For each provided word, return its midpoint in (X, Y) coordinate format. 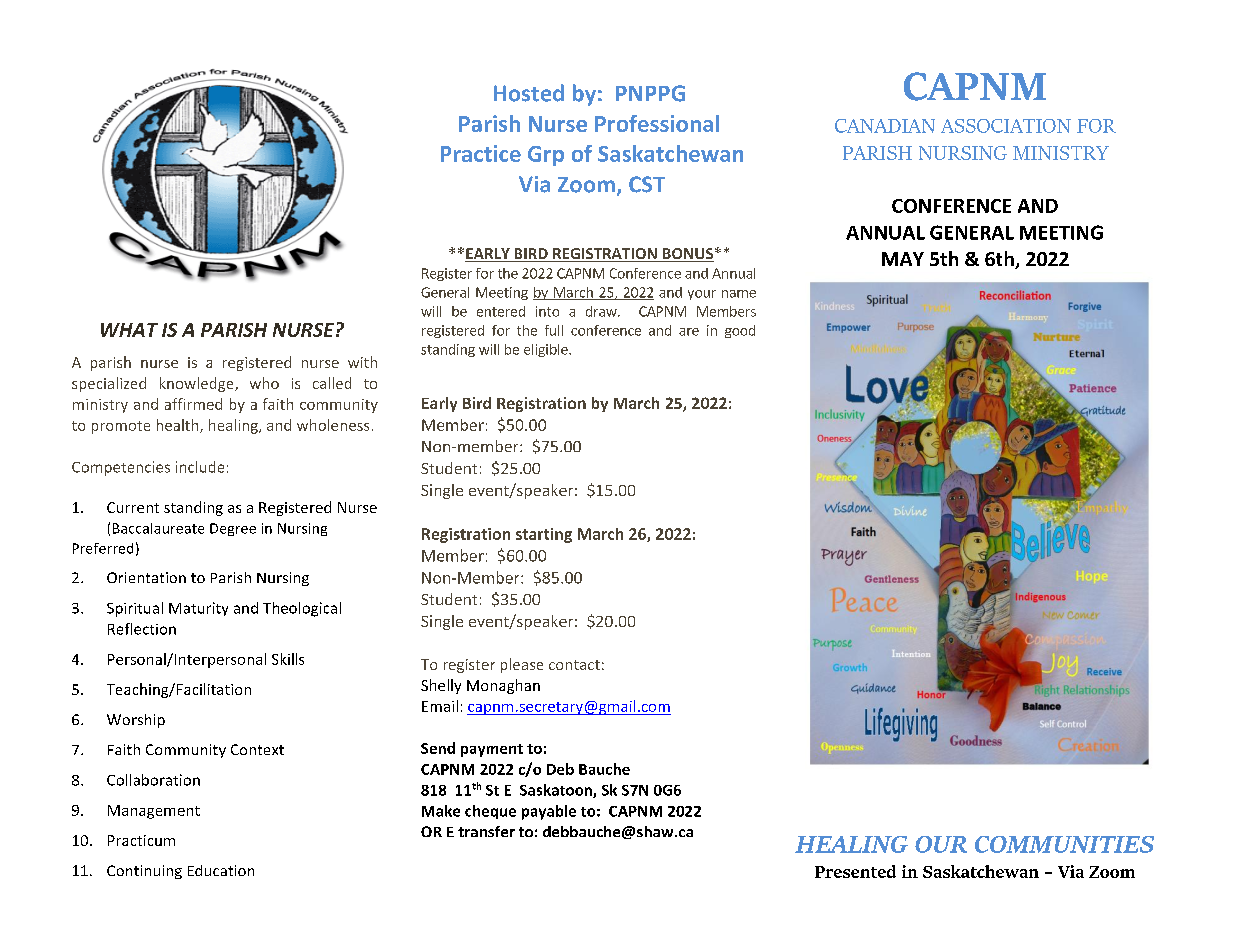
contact (574, 665)
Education (221, 870)
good (740, 331)
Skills (288, 659)
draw (602, 311)
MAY (903, 259)
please (522, 665)
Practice (481, 153)
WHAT (129, 330)
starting (544, 535)
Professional (657, 123)
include (200, 467)
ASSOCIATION (1006, 126)
